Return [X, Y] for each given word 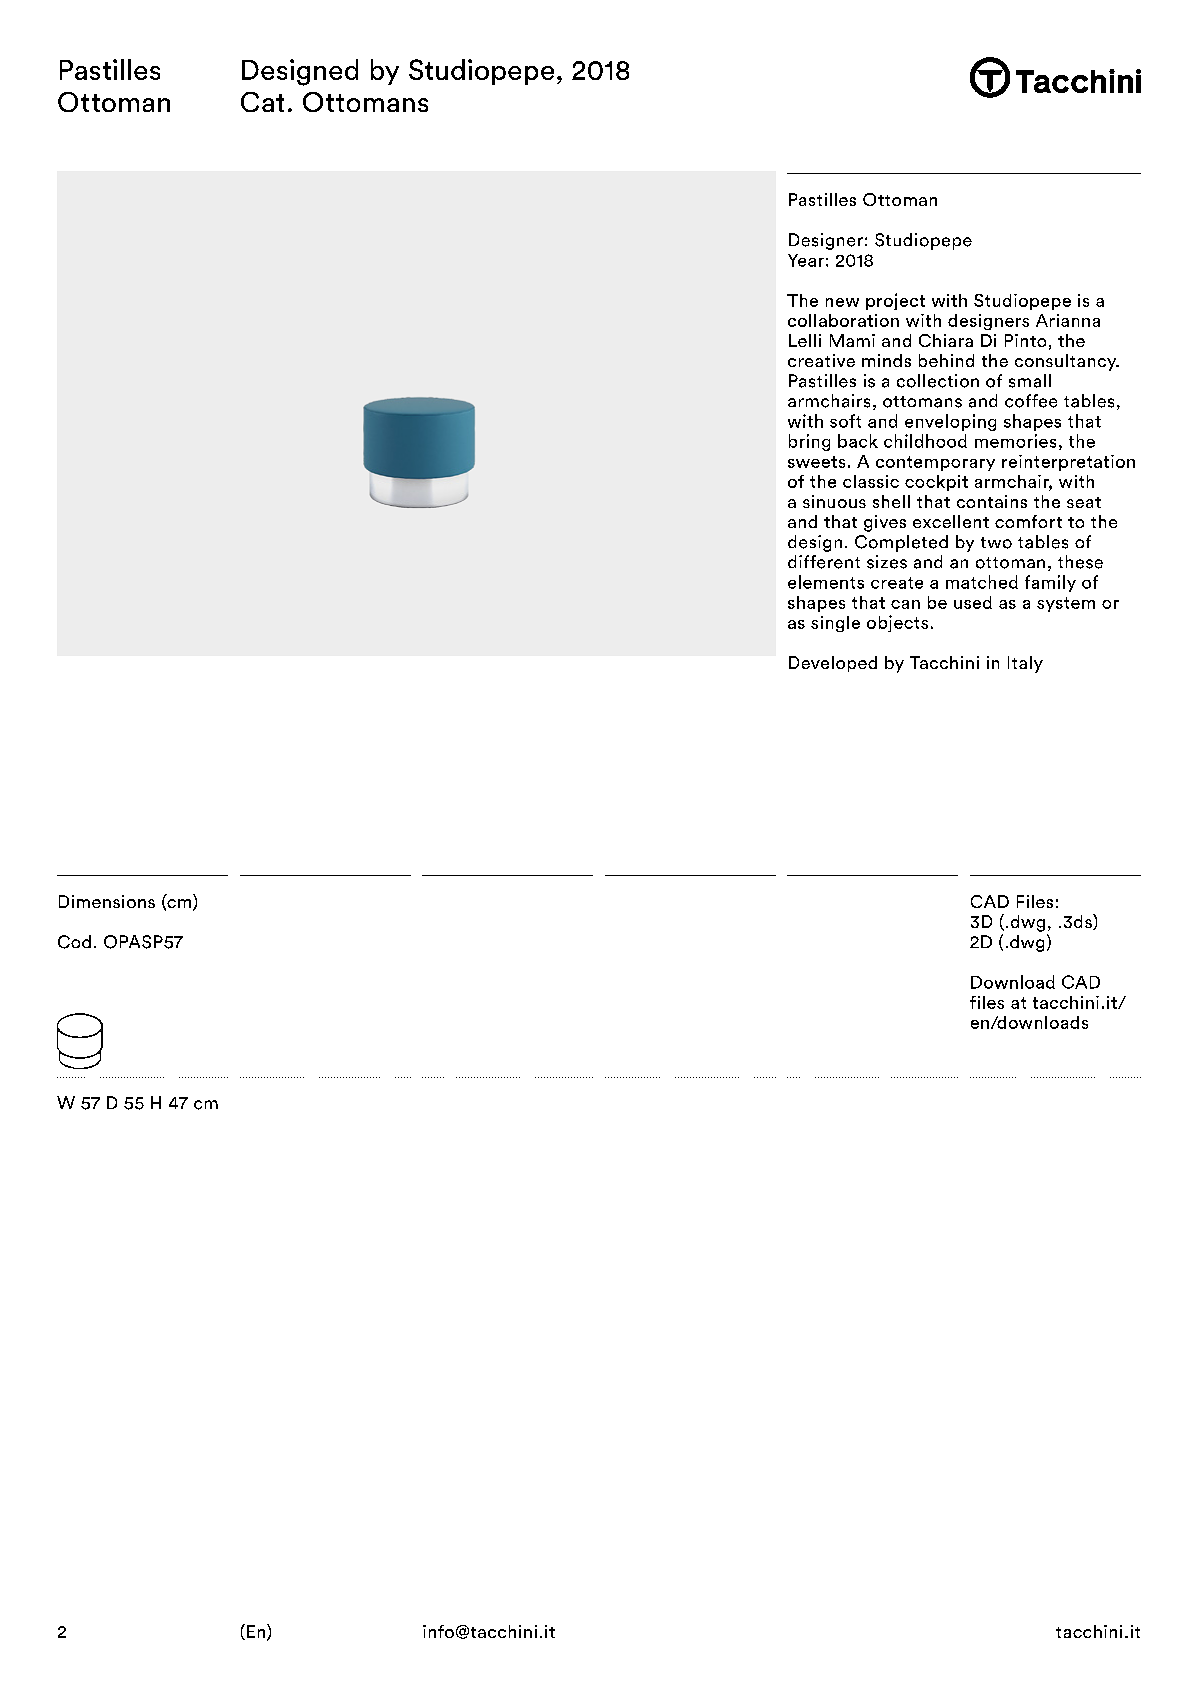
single [835, 624]
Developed [833, 664]
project [895, 301]
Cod [74, 942]
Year [806, 260]
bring [809, 442]
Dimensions [107, 901]
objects [897, 623]
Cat [262, 102]
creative [821, 360]
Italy [1025, 664]
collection [938, 381]
